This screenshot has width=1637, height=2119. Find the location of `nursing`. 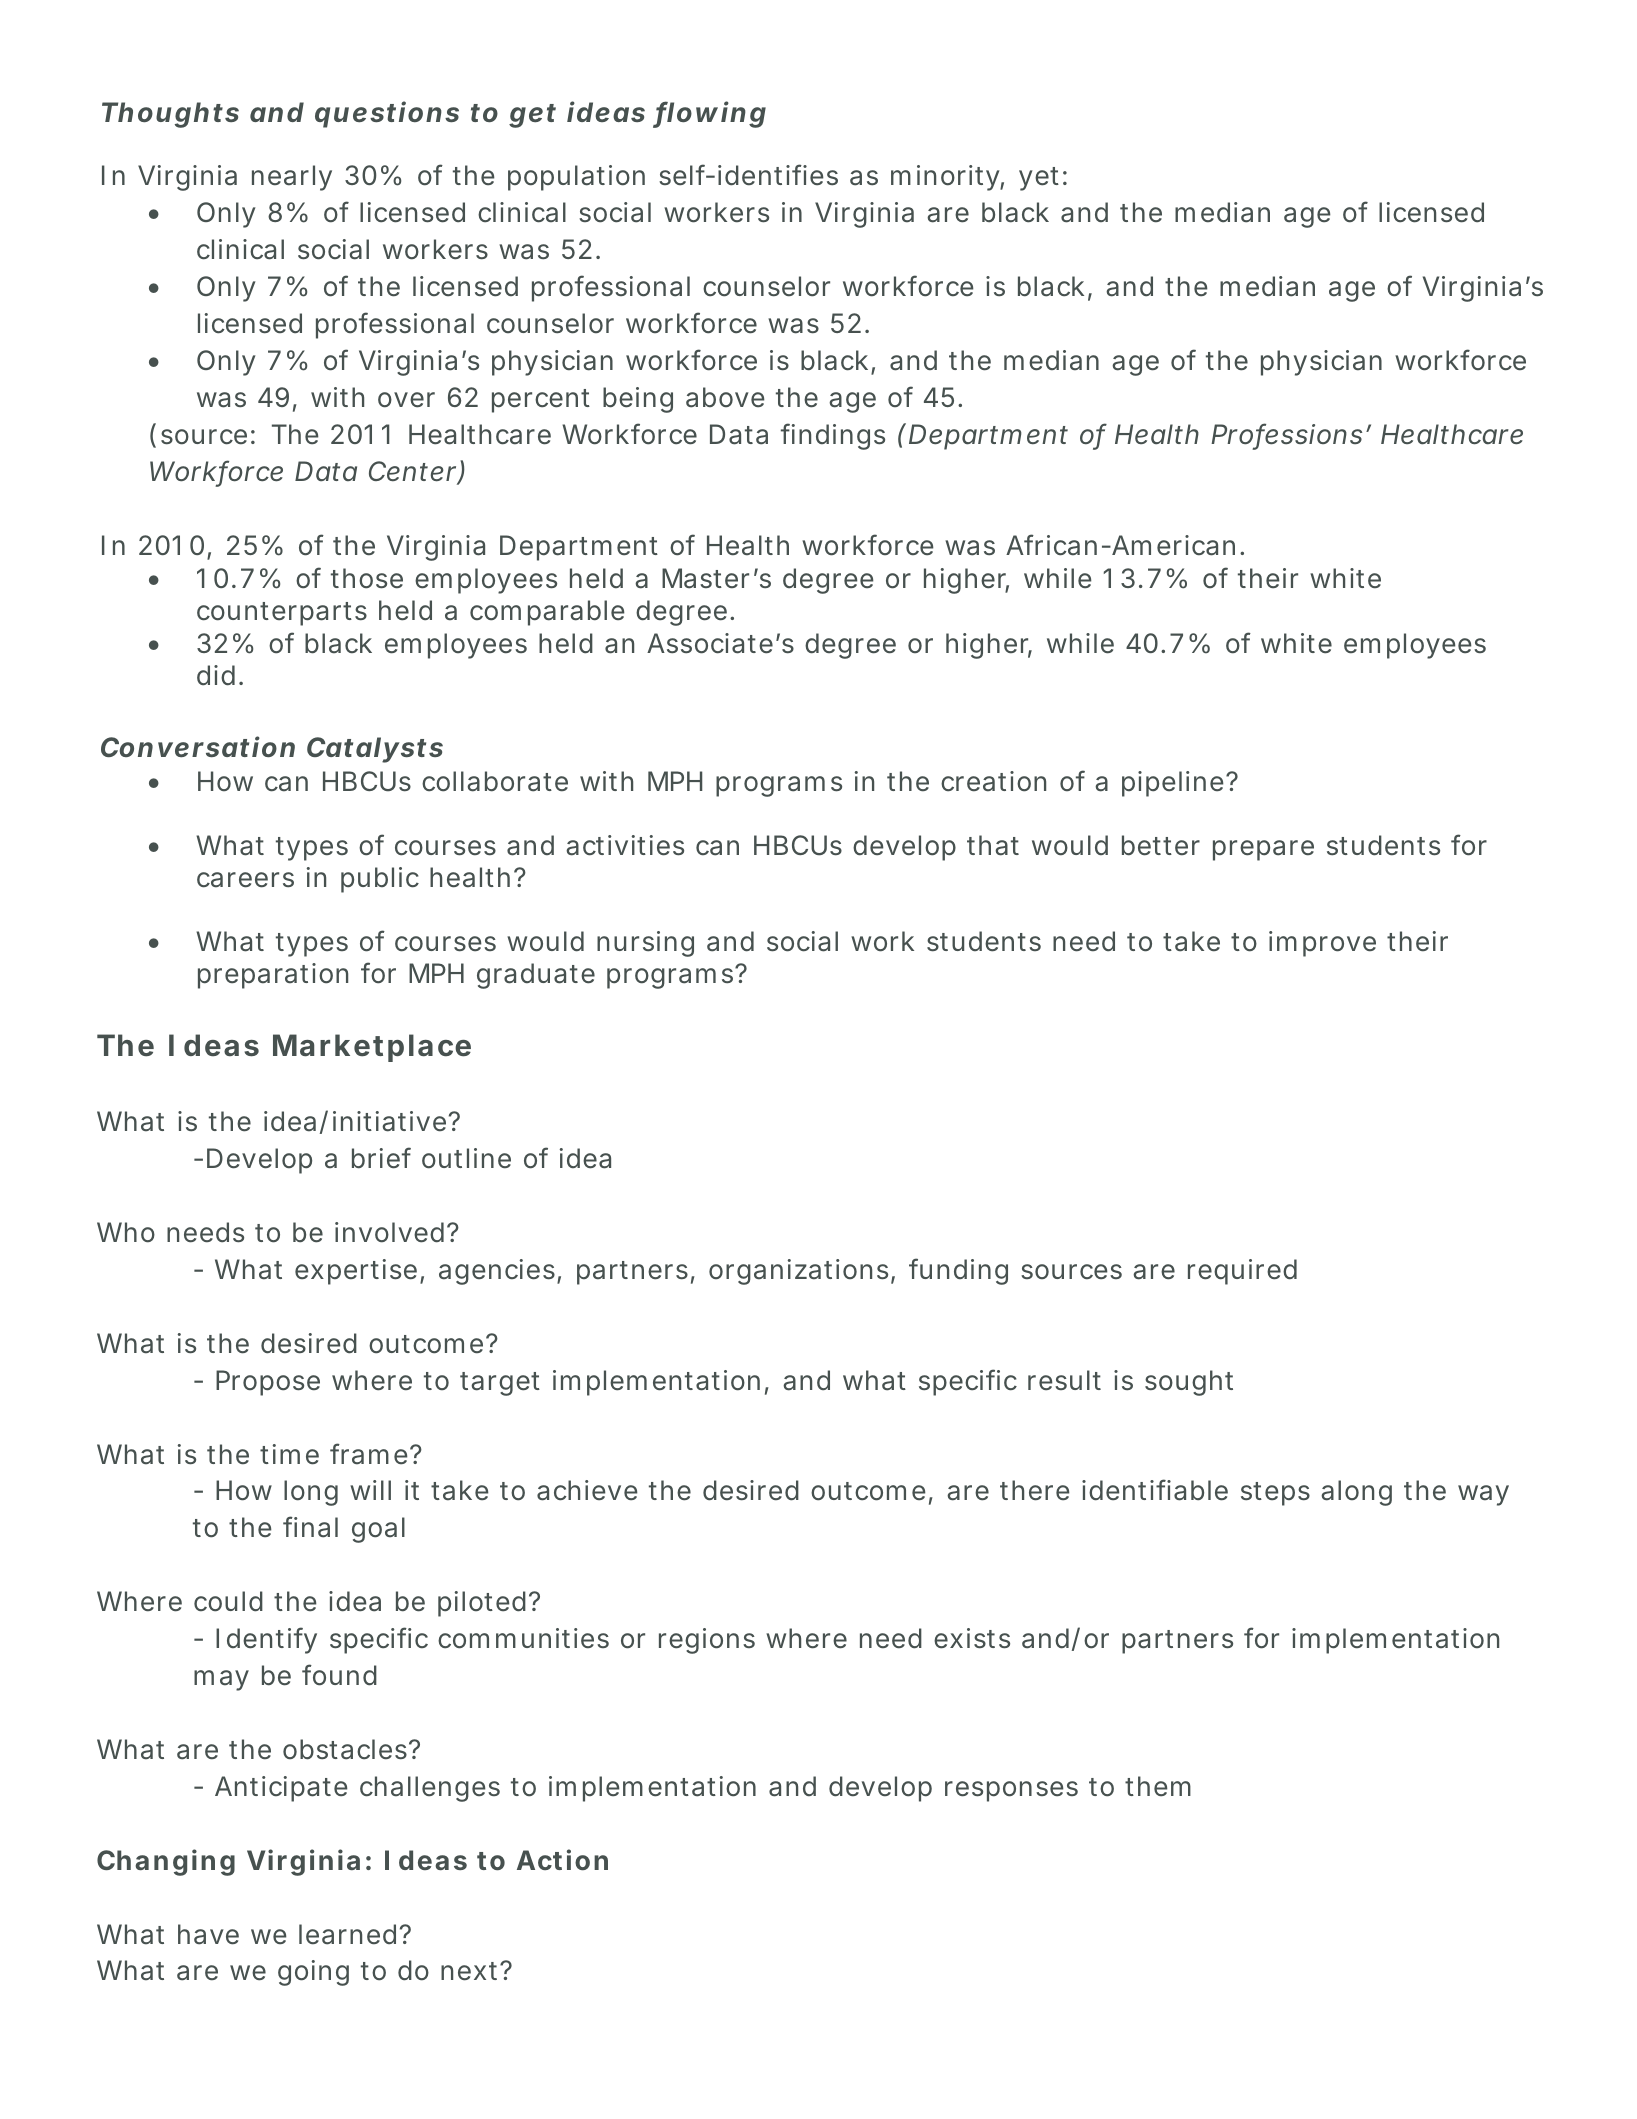

nursing is located at coordinates (645, 944).
